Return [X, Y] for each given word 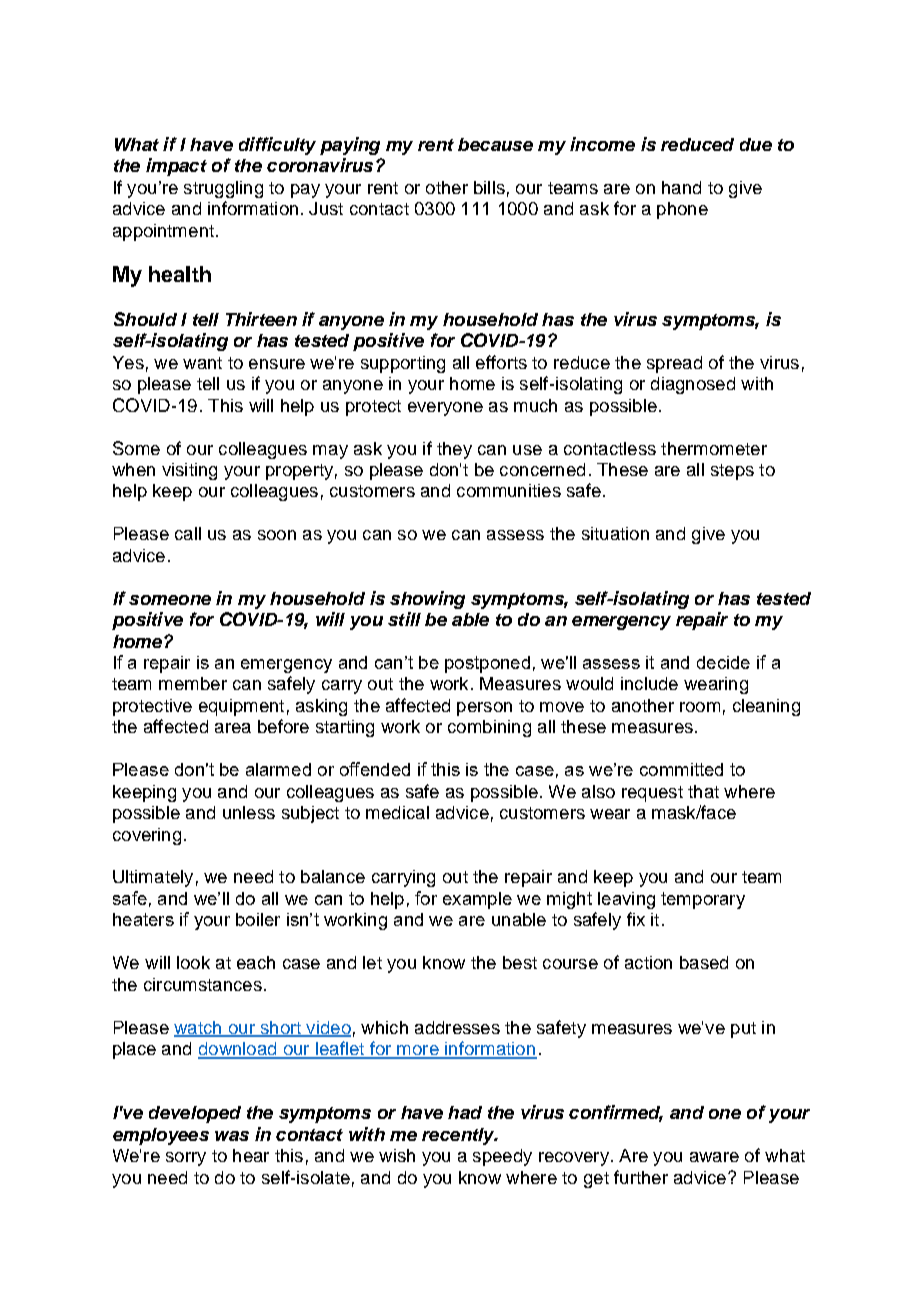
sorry [186, 1159]
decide [723, 662]
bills [489, 187]
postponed [487, 664]
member [193, 683]
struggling [223, 189]
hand [681, 187]
